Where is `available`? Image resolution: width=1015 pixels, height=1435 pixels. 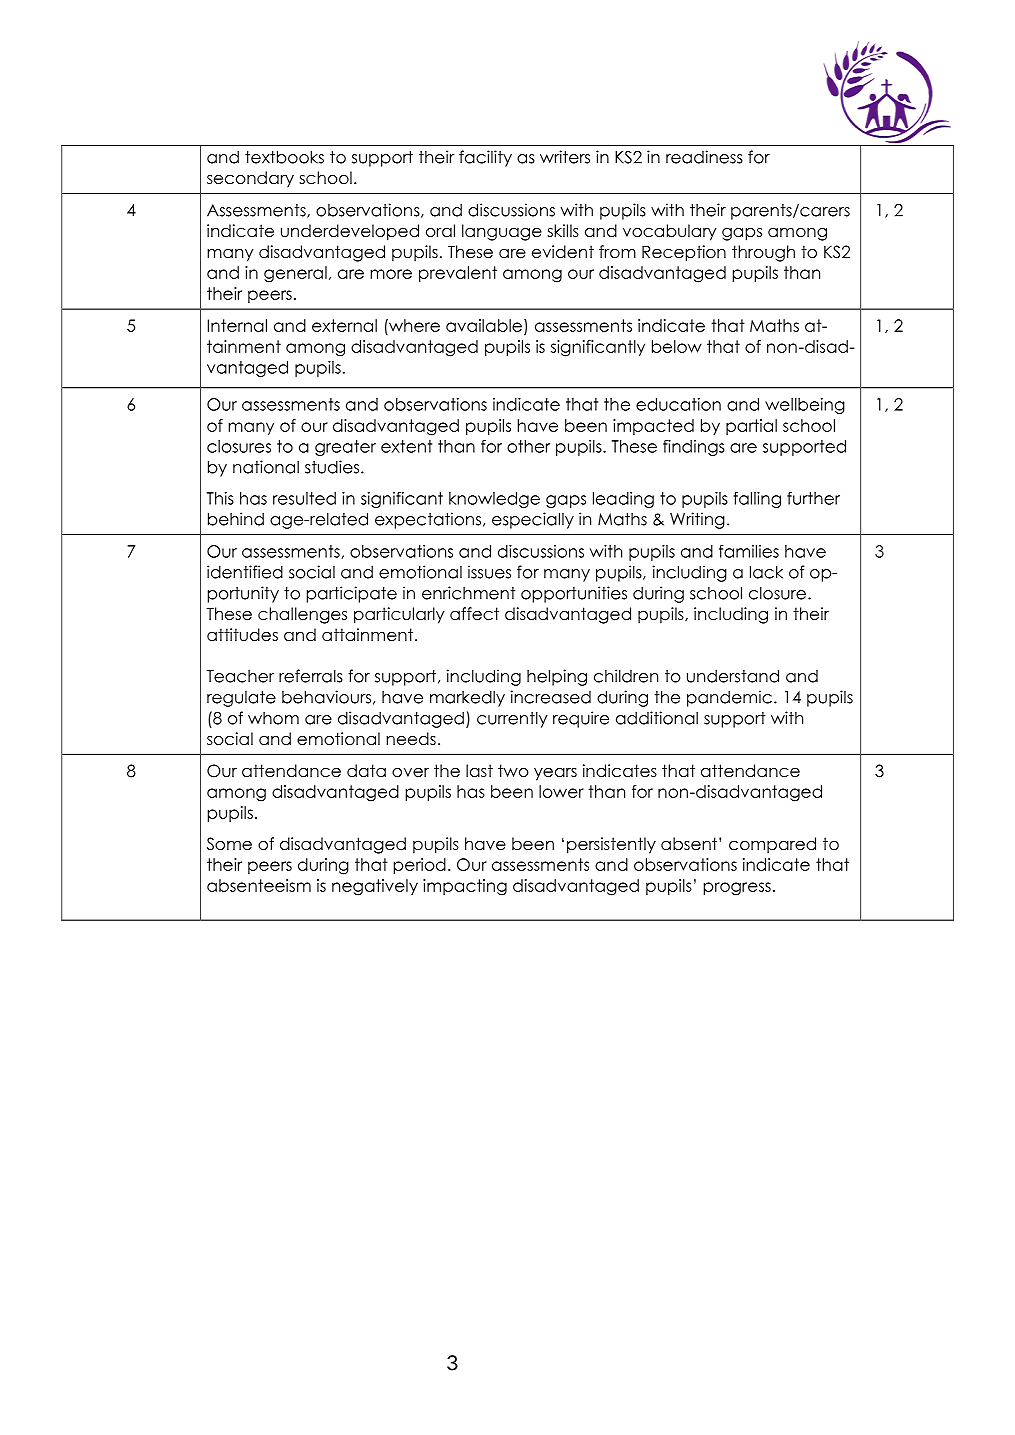
available is located at coordinates (484, 325).
